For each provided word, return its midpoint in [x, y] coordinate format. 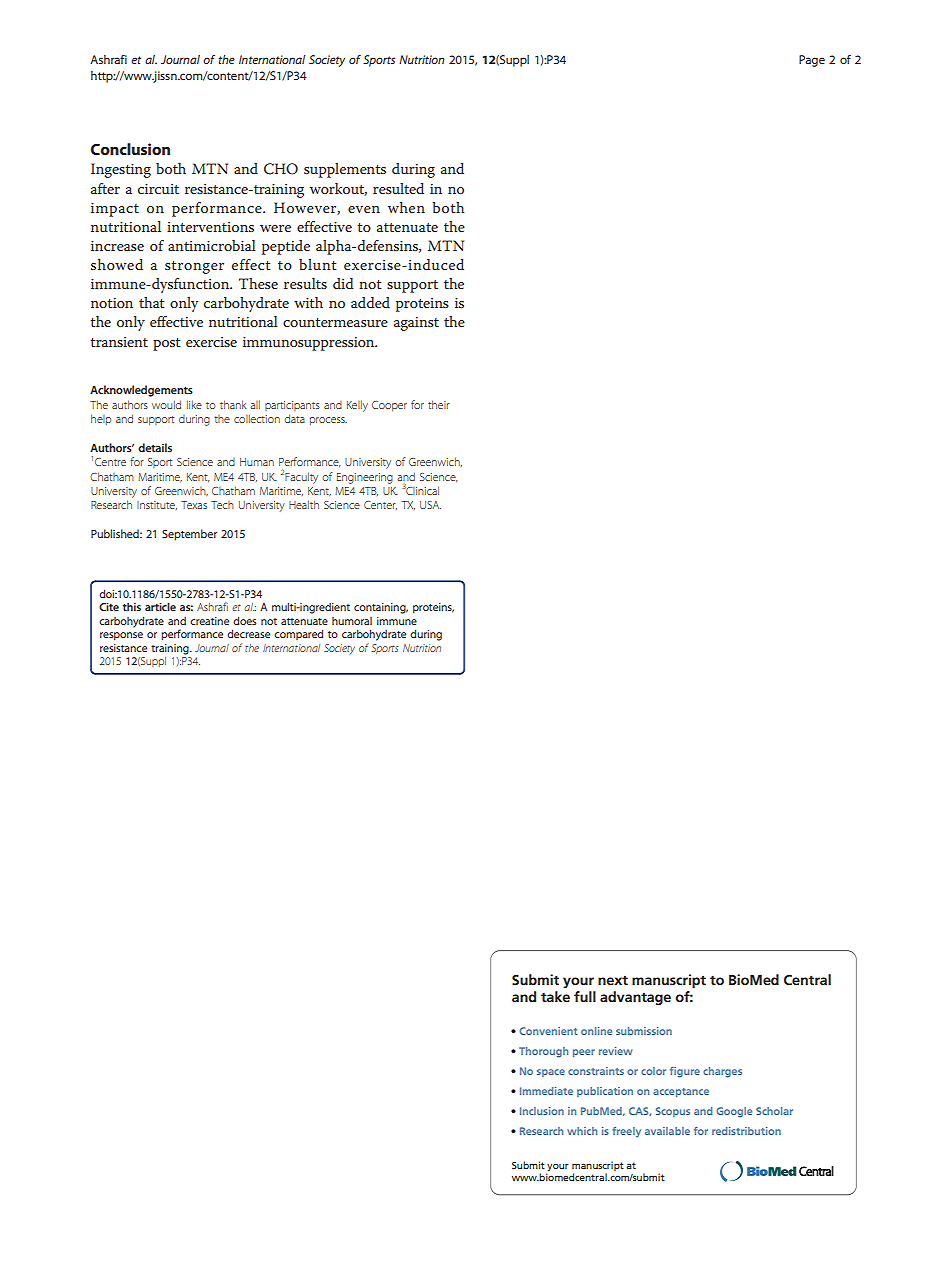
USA [430, 505]
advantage [635, 998]
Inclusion [542, 1111]
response [121, 636]
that [151, 302]
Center [380, 505]
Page [812, 61]
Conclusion [130, 149]
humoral [352, 621]
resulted [398, 188]
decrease [248, 633]
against [416, 324]
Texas [194, 505]
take [555, 996]
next [613, 980]
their [439, 404]
